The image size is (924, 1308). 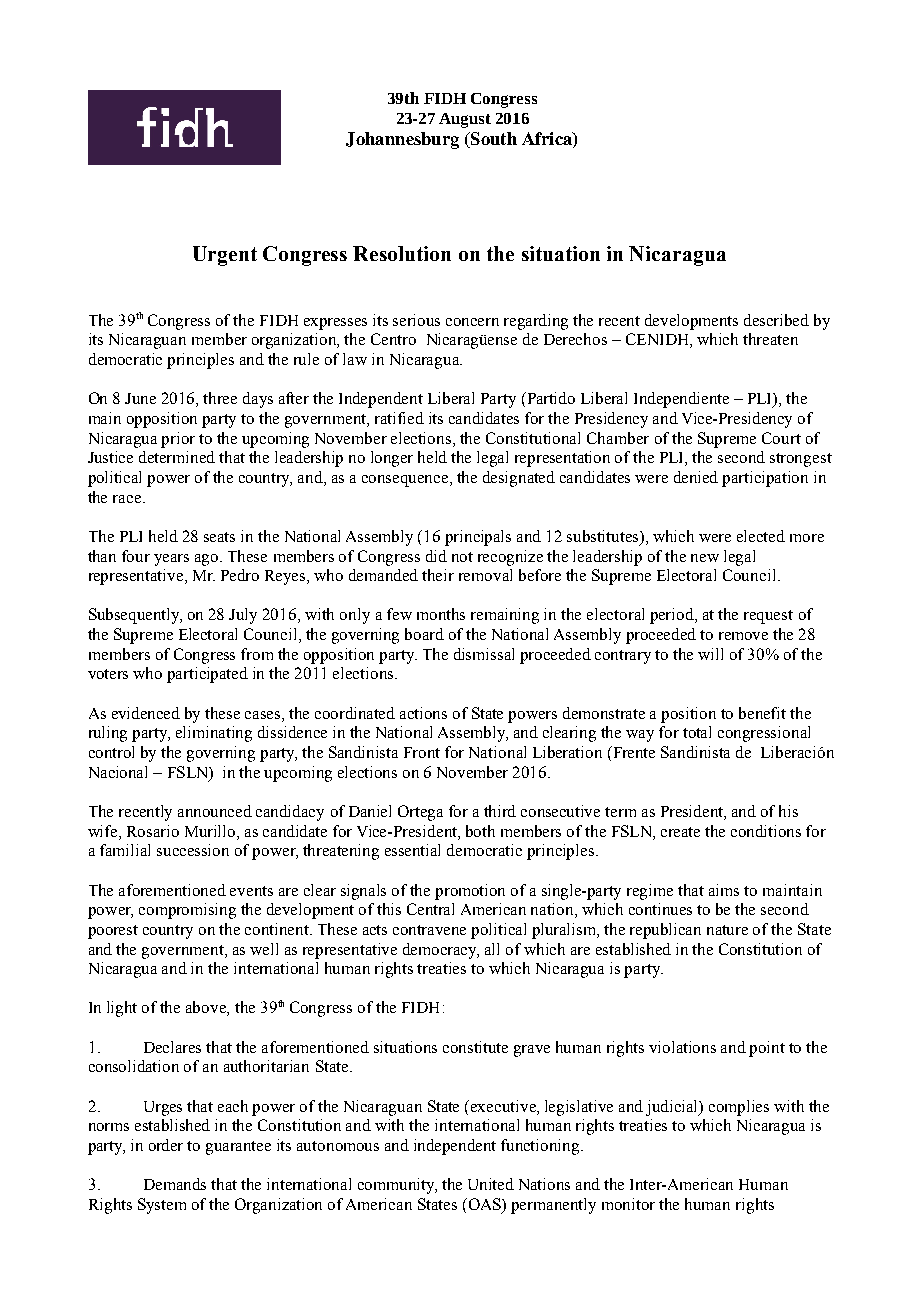 What do you see at coordinates (710, 654) in the document?
I see `will` at bounding box center [710, 654].
